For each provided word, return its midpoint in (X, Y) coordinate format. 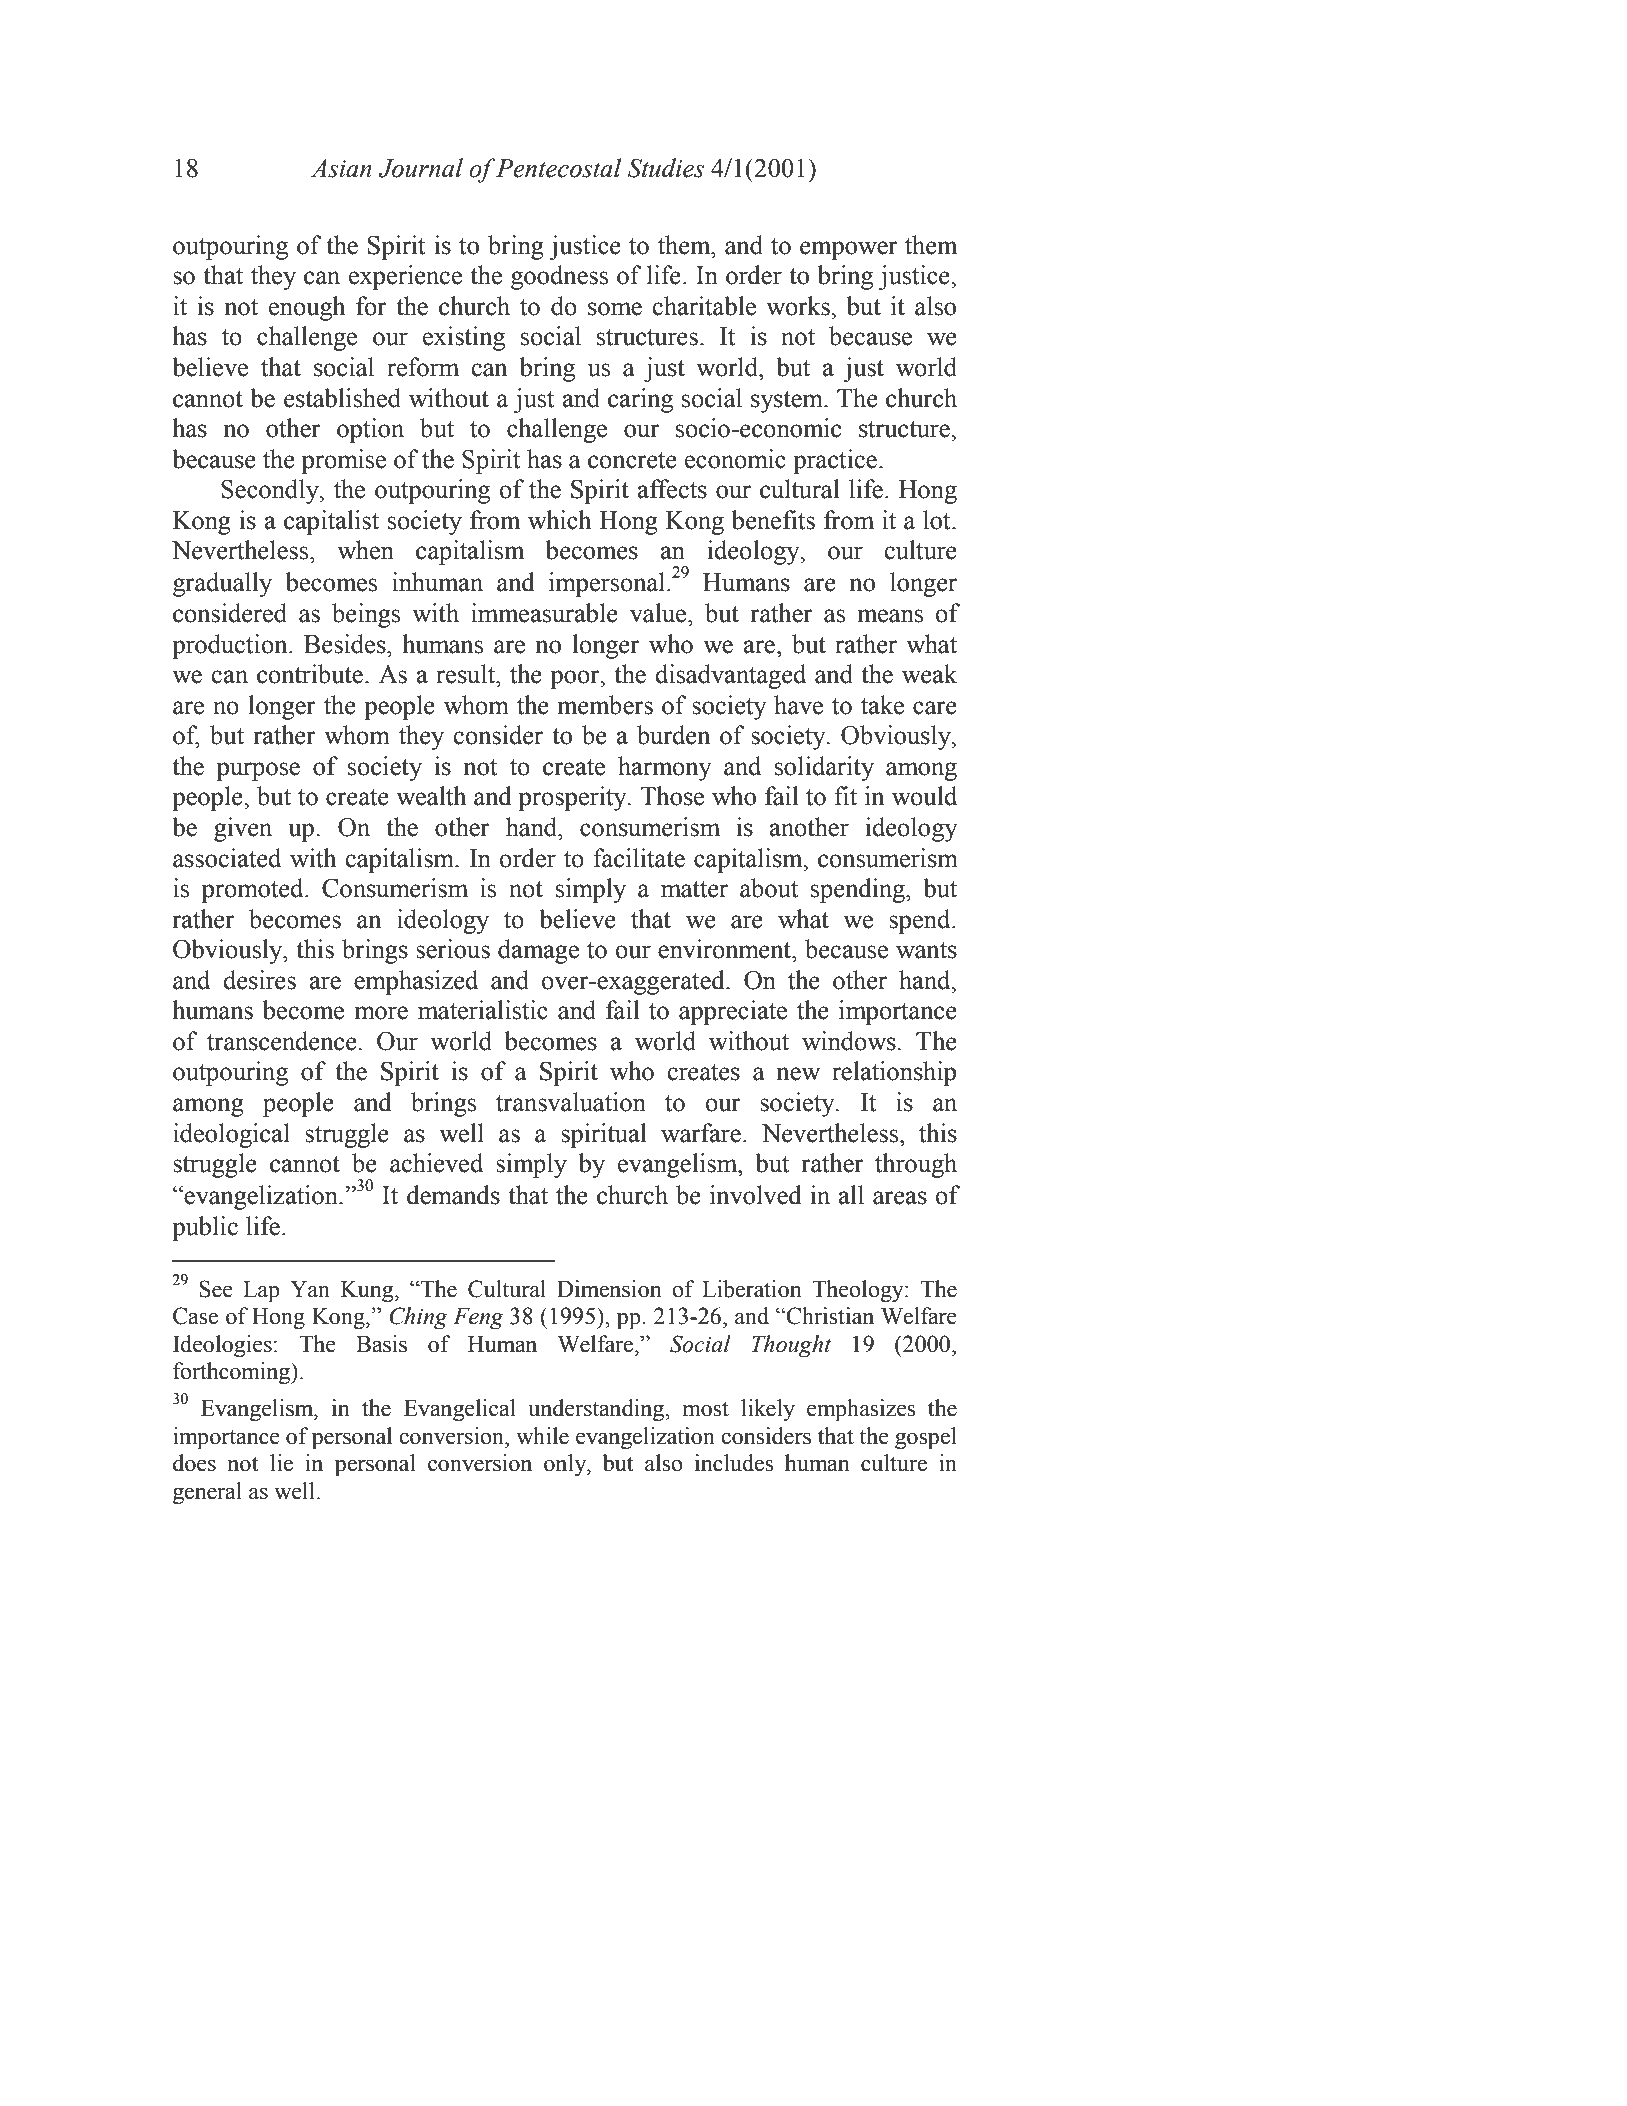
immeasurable (544, 613)
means (890, 616)
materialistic (483, 1010)
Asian (341, 168)
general (207, 1493)
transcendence (282, 1041)
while (542, 1436)
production (231, 646)
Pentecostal (558, 168)
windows (849, 1041)
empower (849, 250)
